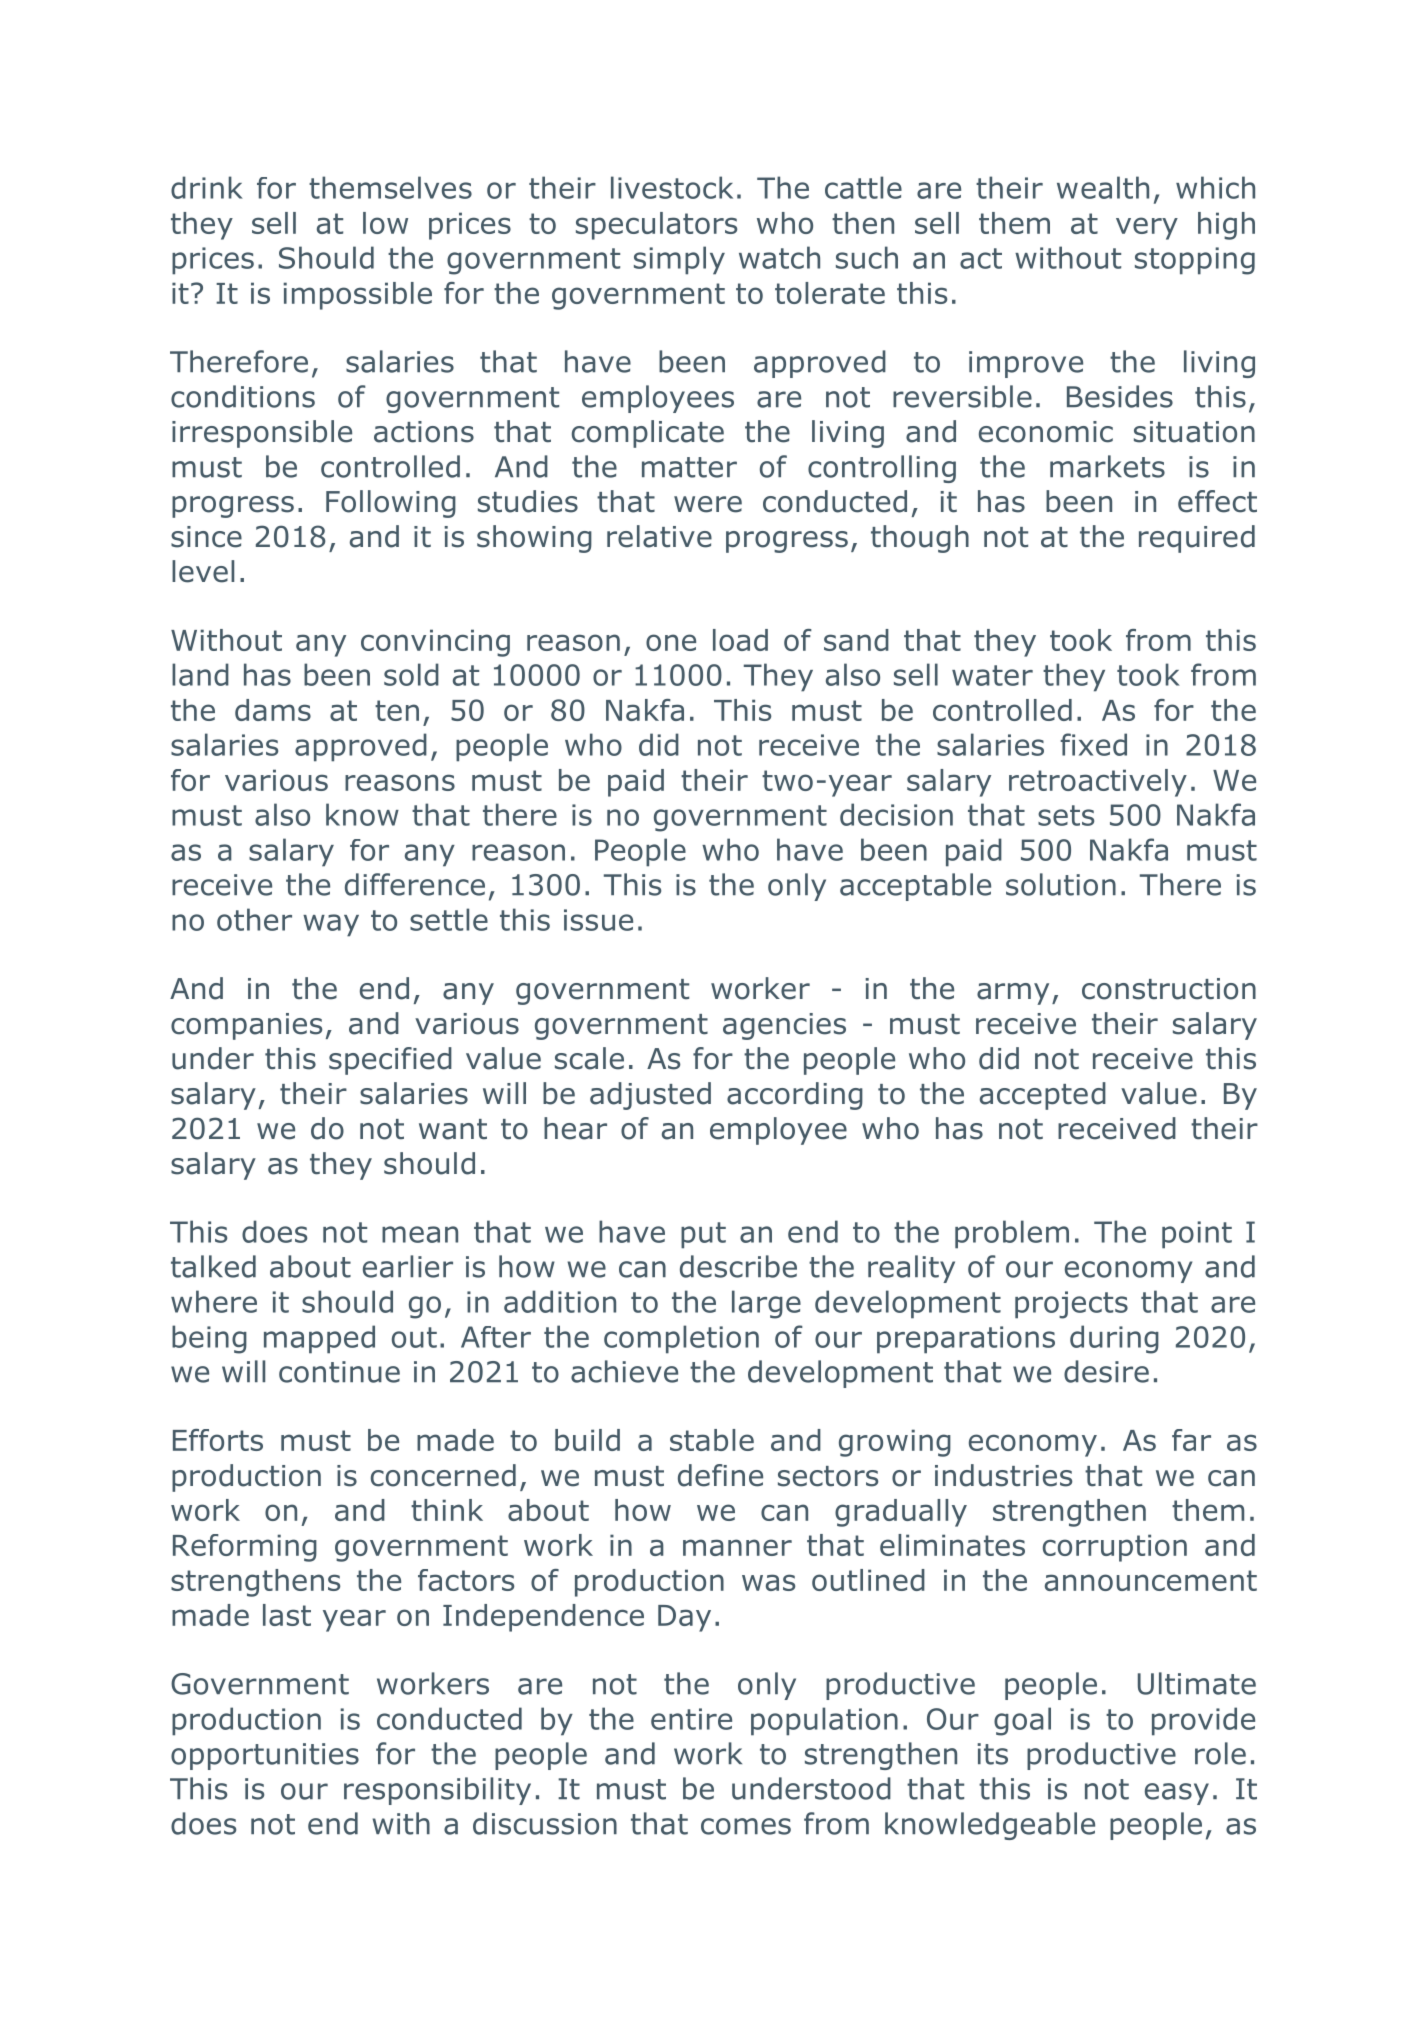 The height and width of the image is (2019, 1428). Describe the element at coordinates (1169, 989) in the image. I see `construction` at that location.
